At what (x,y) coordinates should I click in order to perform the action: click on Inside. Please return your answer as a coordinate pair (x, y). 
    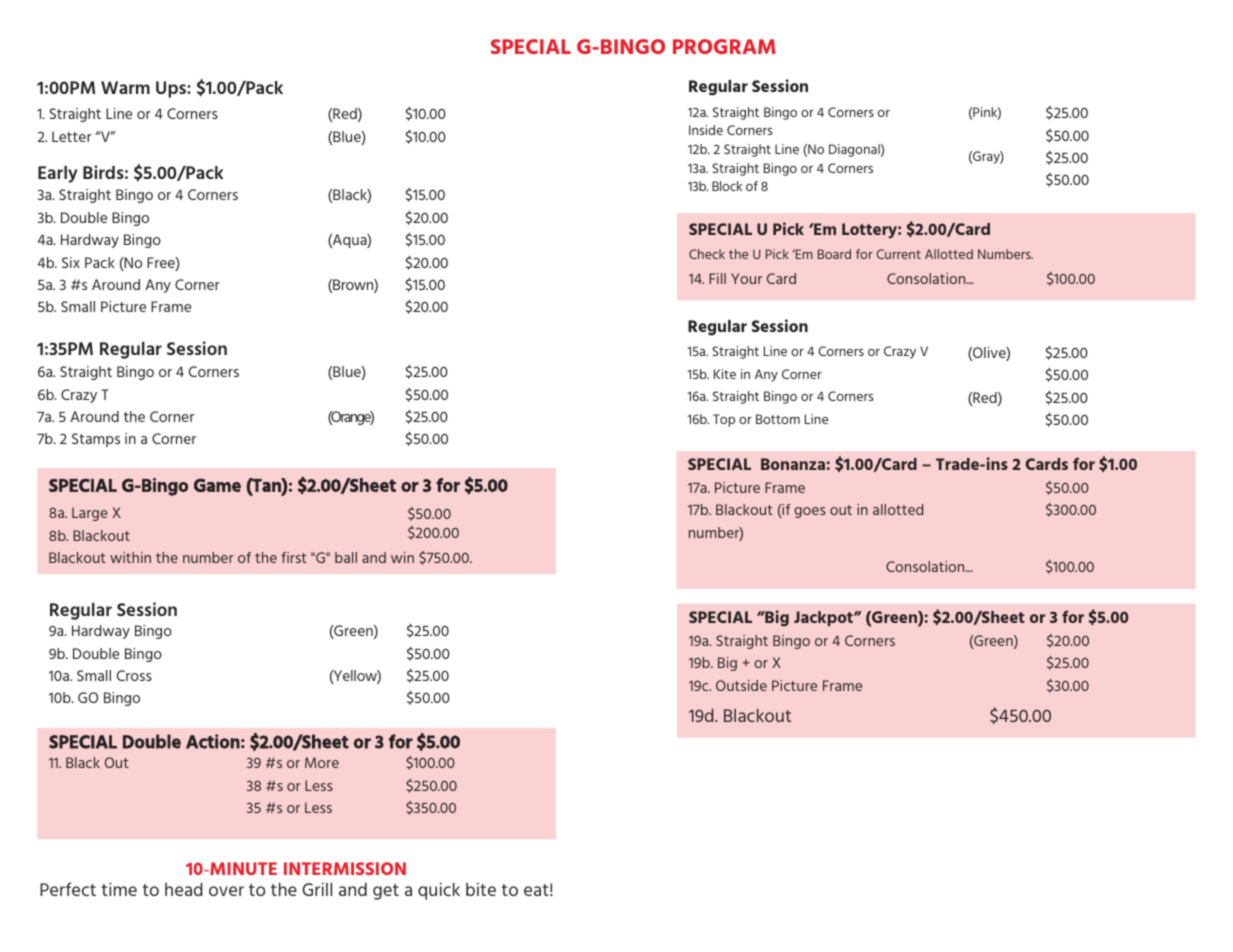
    Looking at the image, I should click on (706, 130).
